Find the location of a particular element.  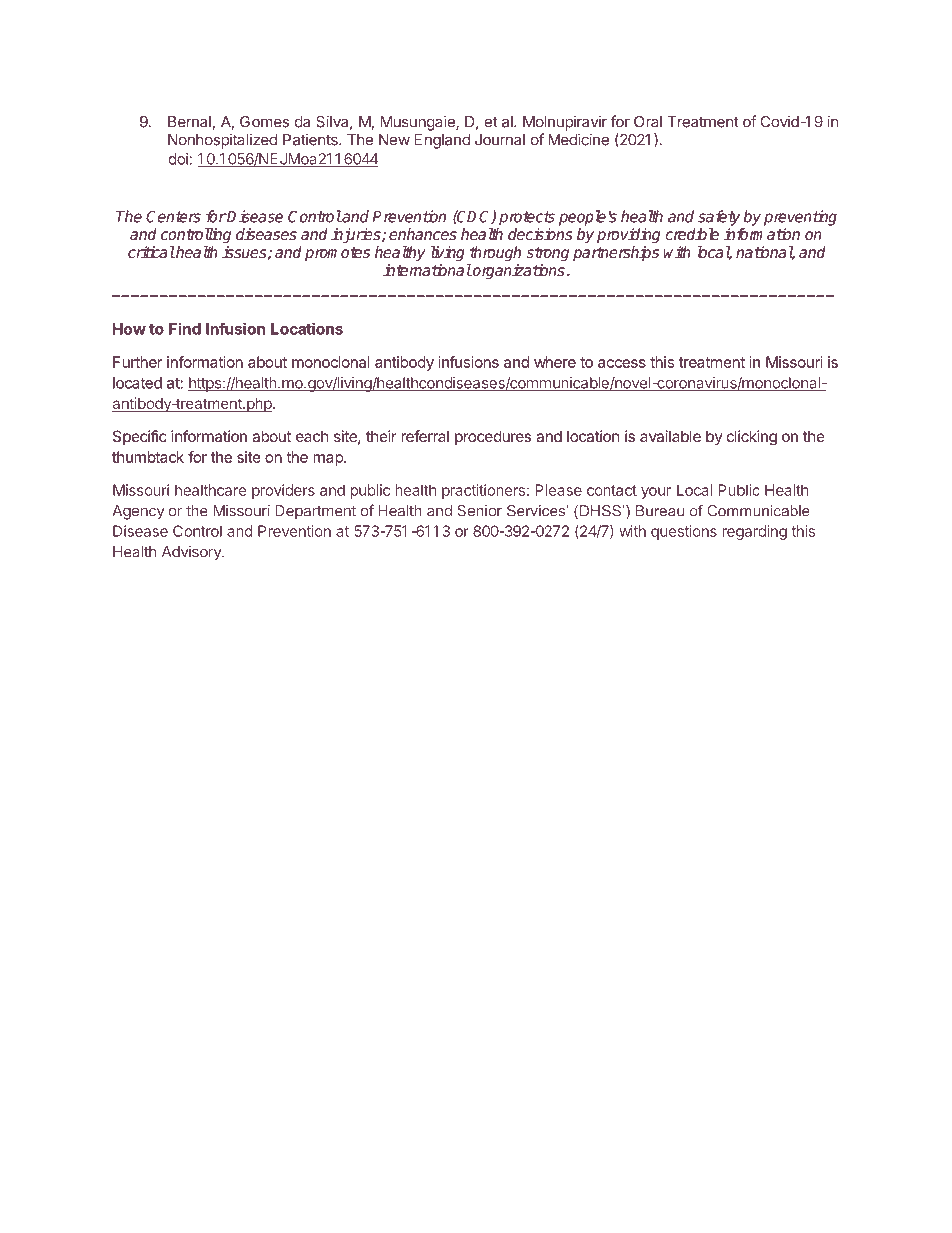

where is located at coordinates (555, 362).
